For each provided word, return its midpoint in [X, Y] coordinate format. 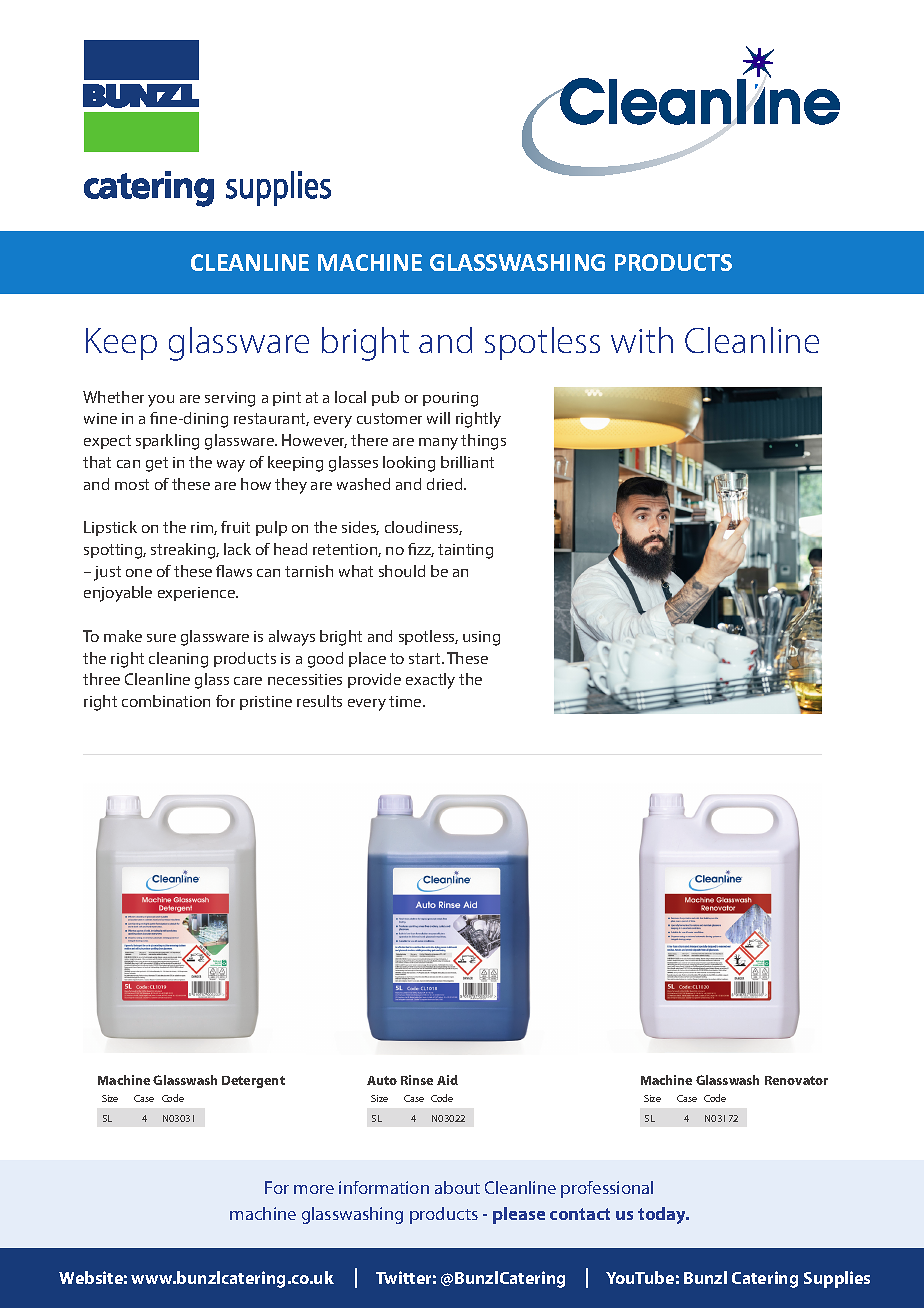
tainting [465, 551]
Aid [447, 1080]
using [481, 638]
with [642, 340]
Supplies [837, 1279]
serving [230, 399]
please [519, 1215]
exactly [430, 681]
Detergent [253, 1082]
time [406, 701]
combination [166, 701]
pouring [450, 399]
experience [197, 594]
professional [607, 1189]
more [314, 1189]
